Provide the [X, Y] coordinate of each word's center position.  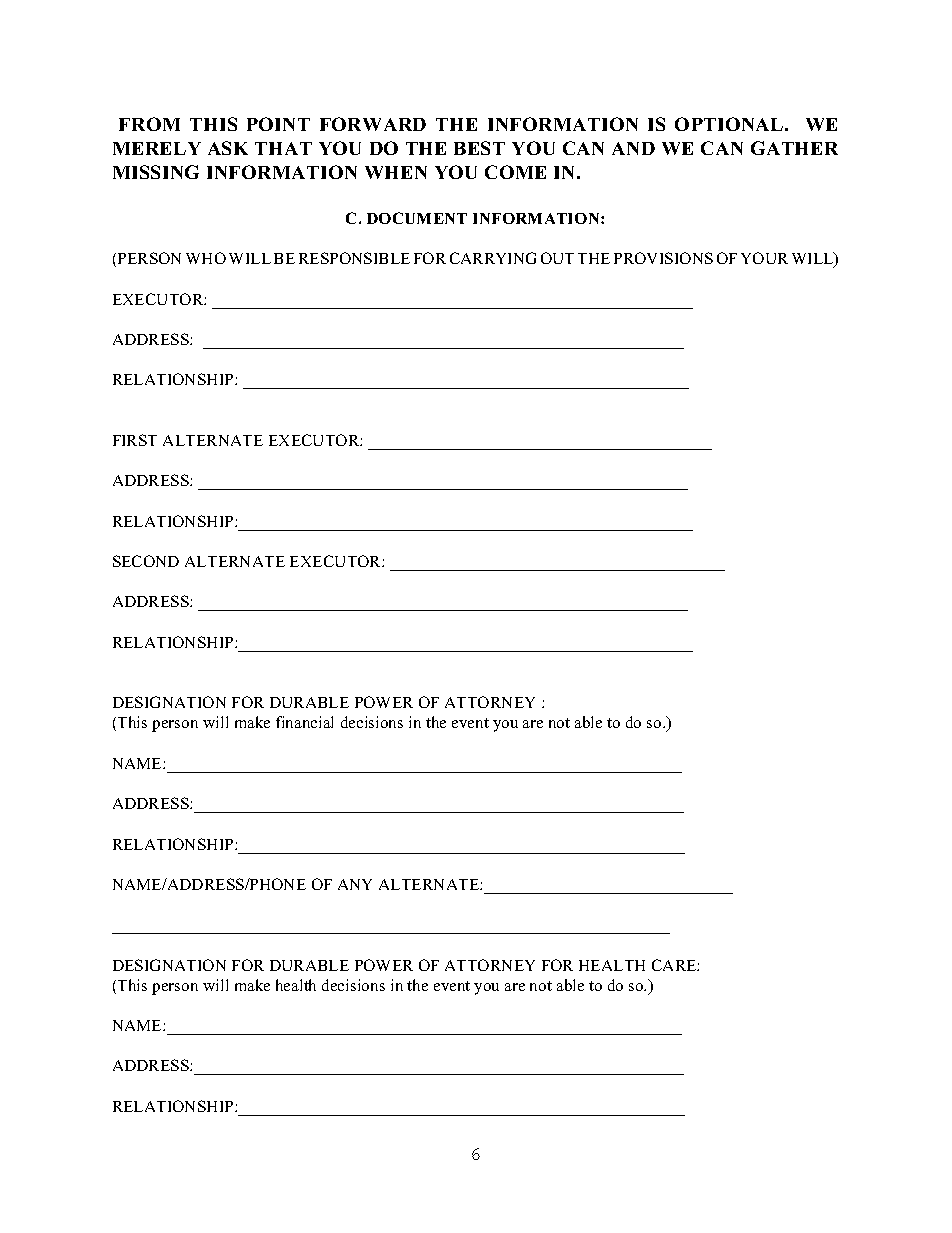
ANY [355, 884]
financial [304, 722]
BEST [479, 148]
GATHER [794, 148]
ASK [228, 148]
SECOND [146, 561]
